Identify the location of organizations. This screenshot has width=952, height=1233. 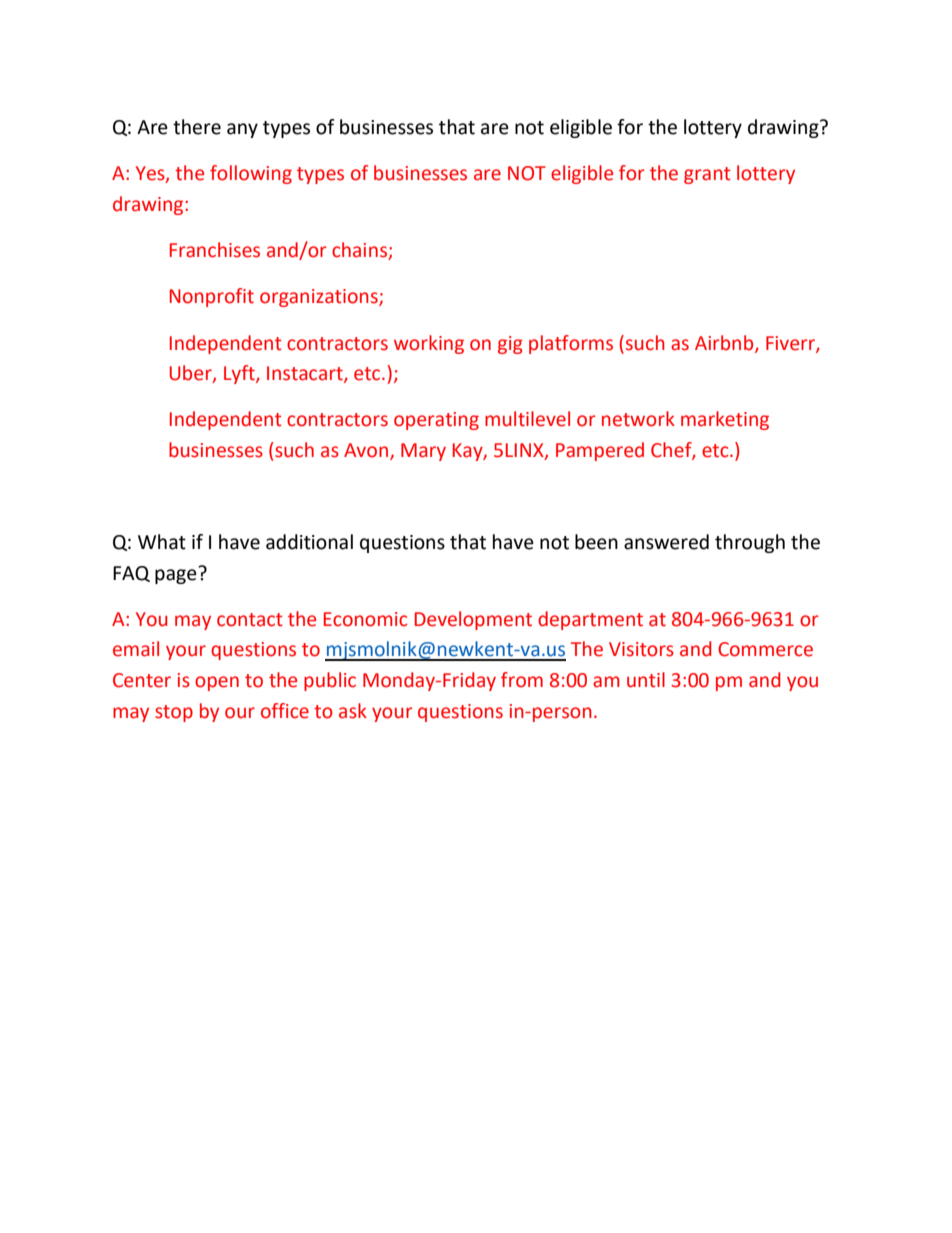
(320, 298).
